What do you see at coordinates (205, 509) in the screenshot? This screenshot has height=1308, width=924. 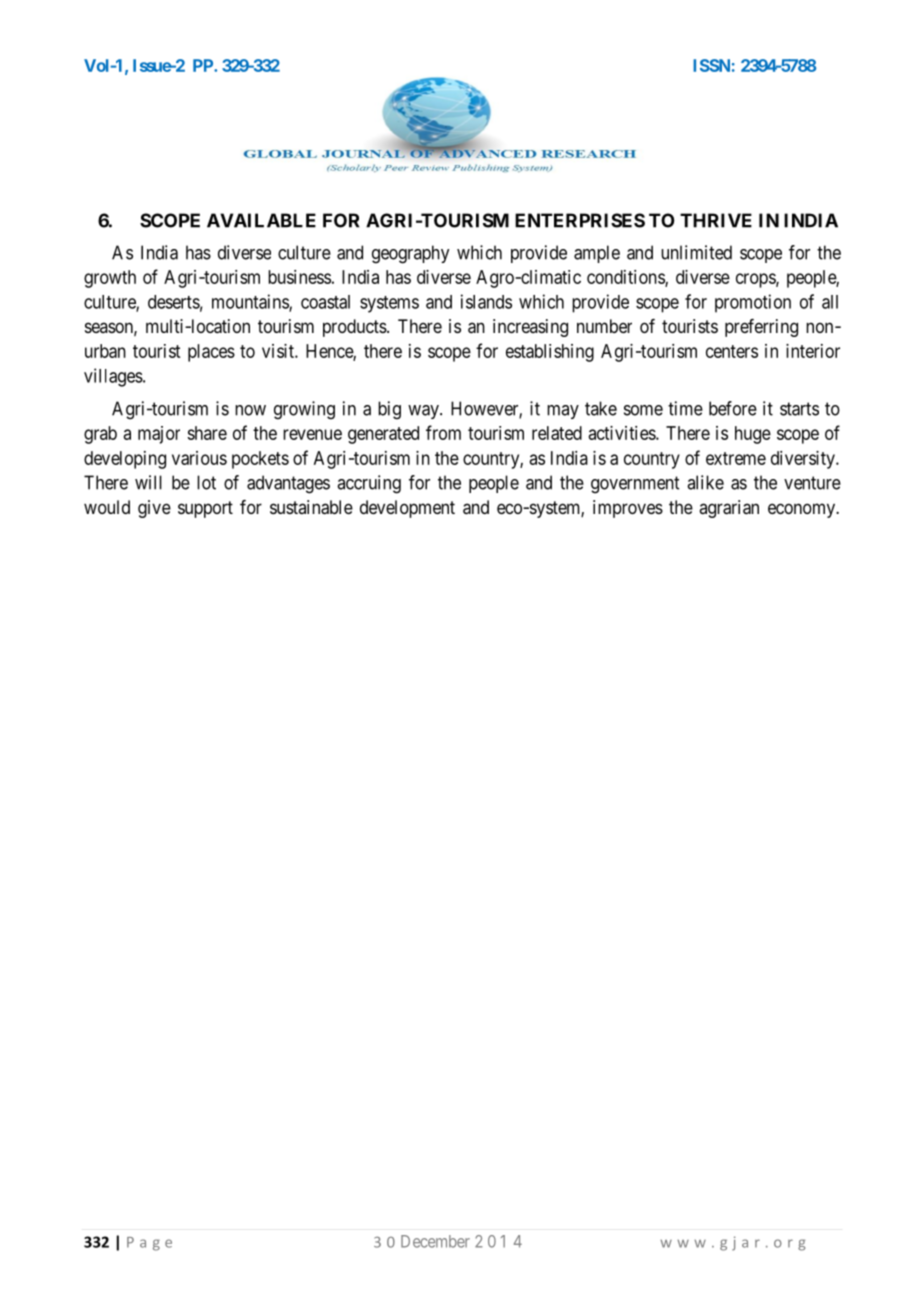 I see `support` at bounding box center [205, 509].
